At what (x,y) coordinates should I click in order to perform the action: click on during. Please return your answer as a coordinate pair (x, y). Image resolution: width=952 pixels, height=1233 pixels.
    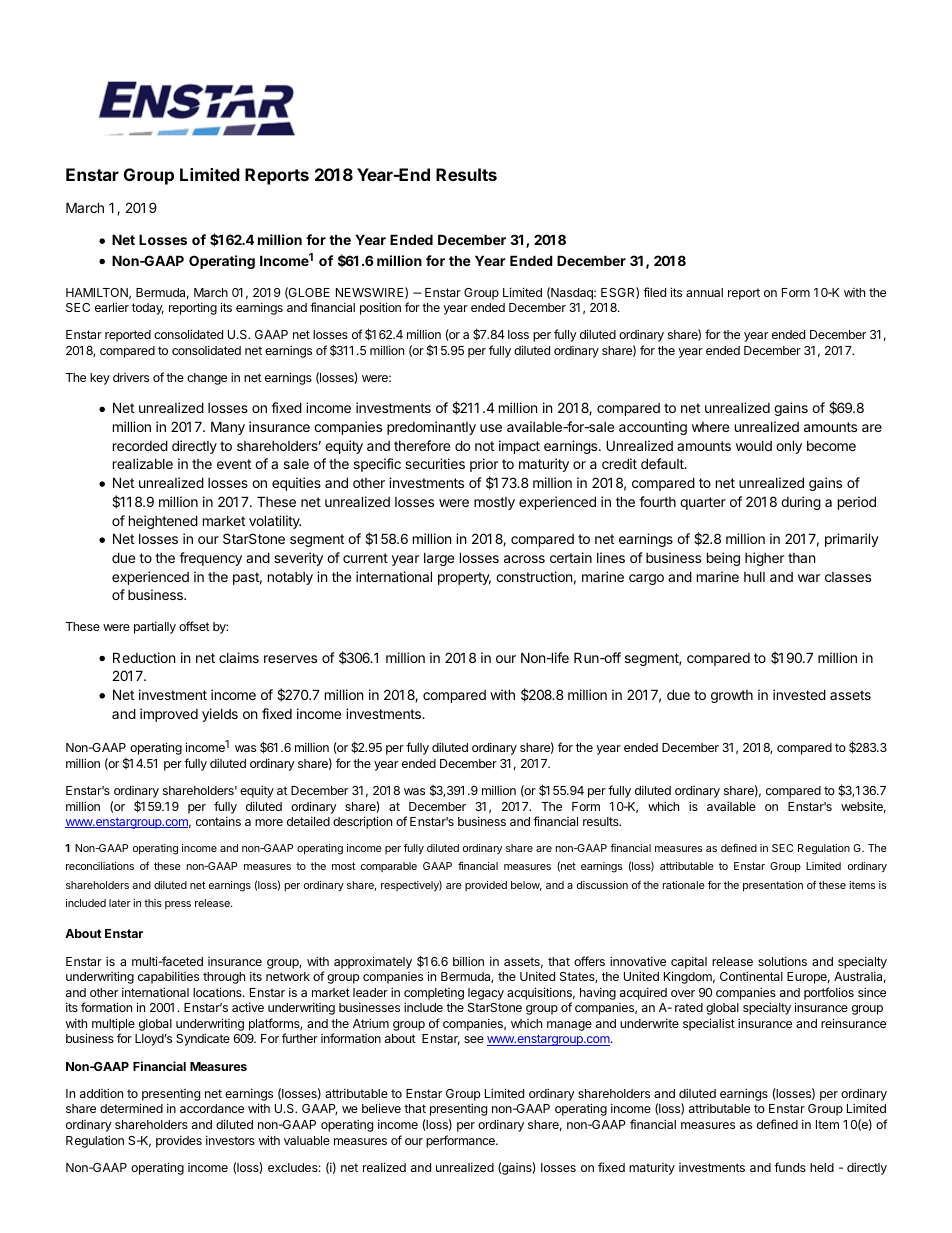
    Looking at the image, I should click on (801, 503).
